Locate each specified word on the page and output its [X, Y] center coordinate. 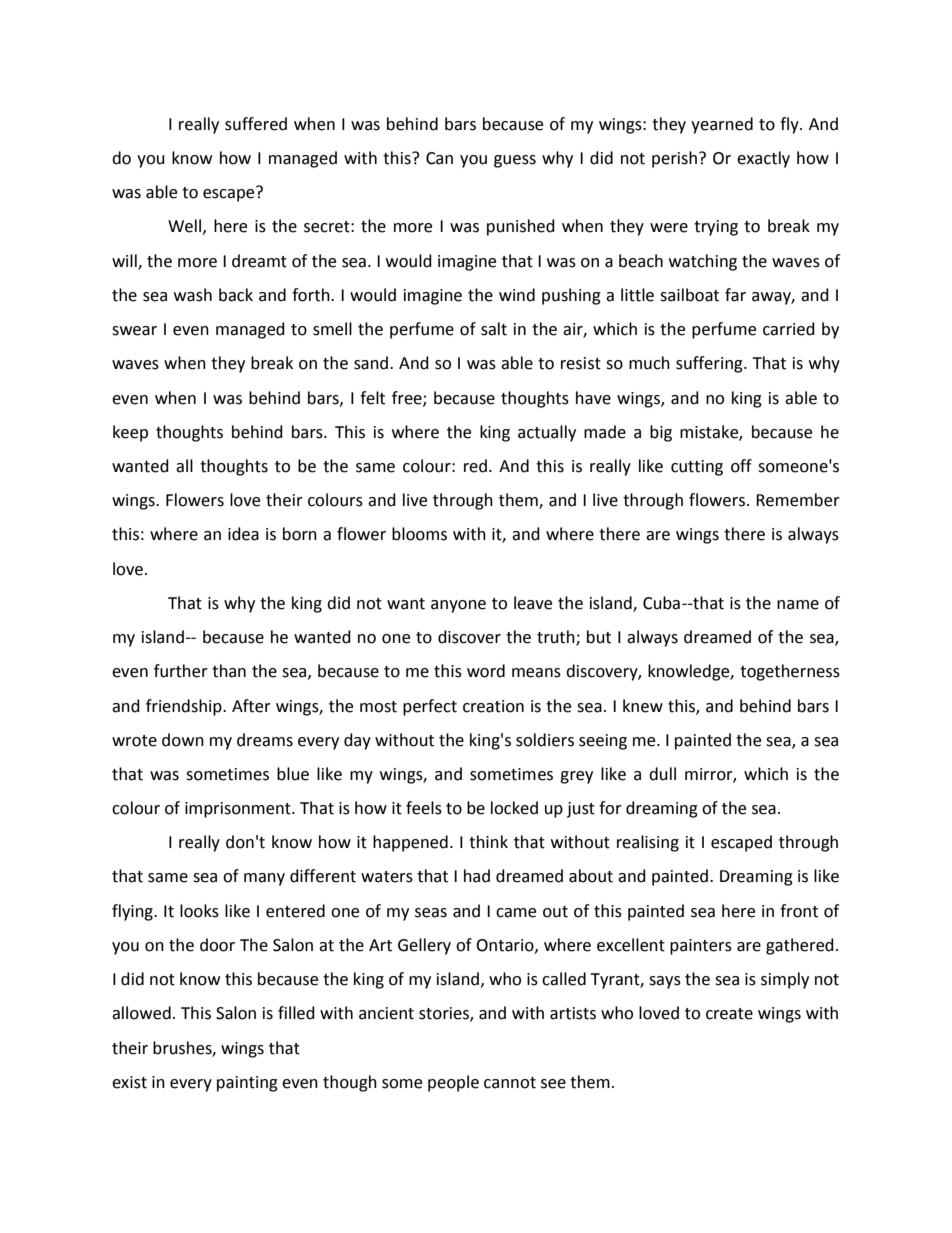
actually [547, 433]
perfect [430, 707]
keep [130, 433]
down [183, 740]
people [453, 1083]
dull [662, 774]
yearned [722, 125]
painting [247, 1084]
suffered [256, 124]
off [741, 466]
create [729, 1014]
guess [515, 161]
